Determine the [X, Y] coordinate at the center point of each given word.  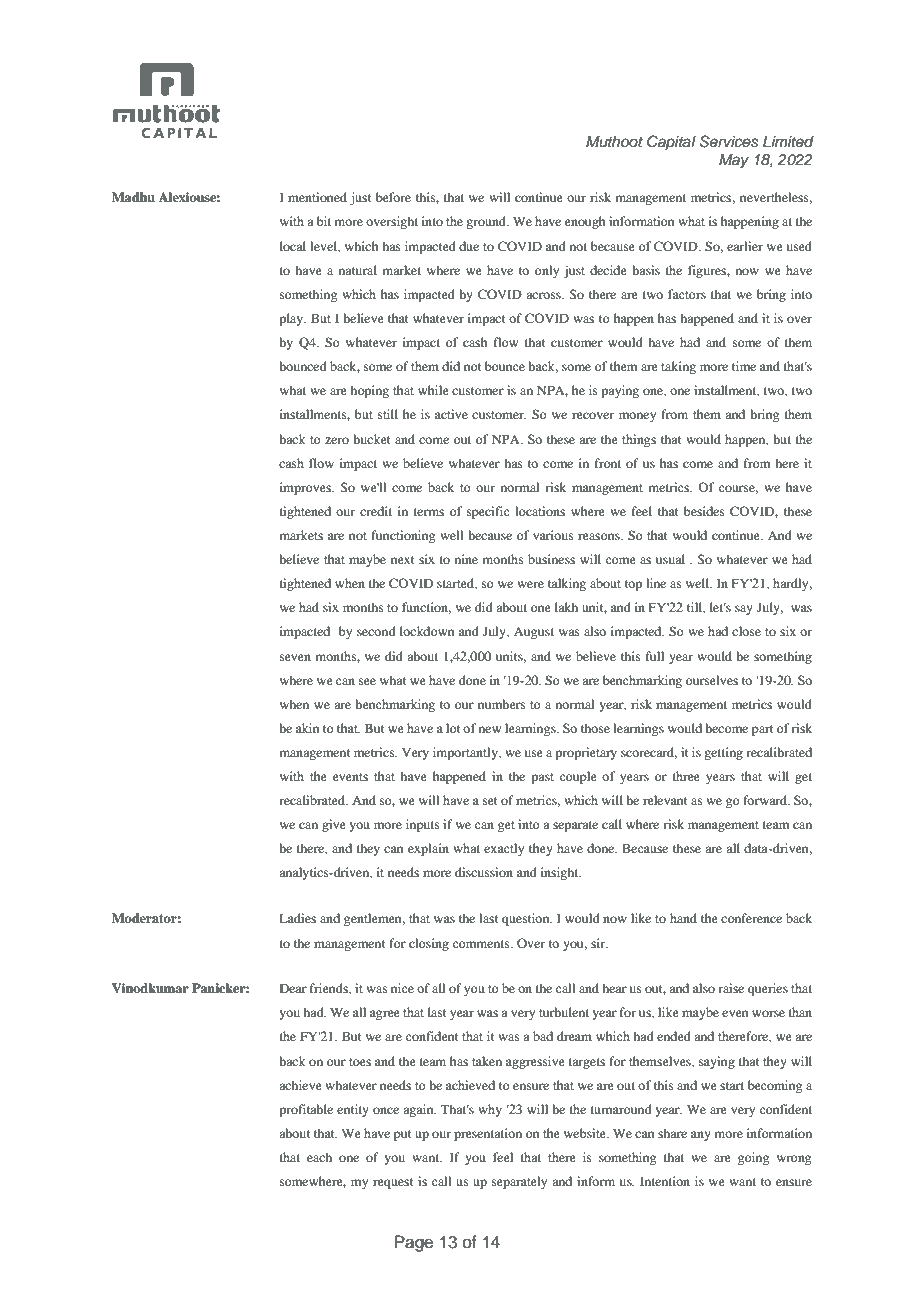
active [451, 414]
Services [728, 141]
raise [731, 988]
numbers [502, 704]
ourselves [712, 680]
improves [306, 488]
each [319, 1157]
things [639, 440]
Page [414, 1243]
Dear [293, 988]
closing [429, 944]
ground [487, 222]
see [367, 681]
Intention [665, 1181]
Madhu [133, 197]
